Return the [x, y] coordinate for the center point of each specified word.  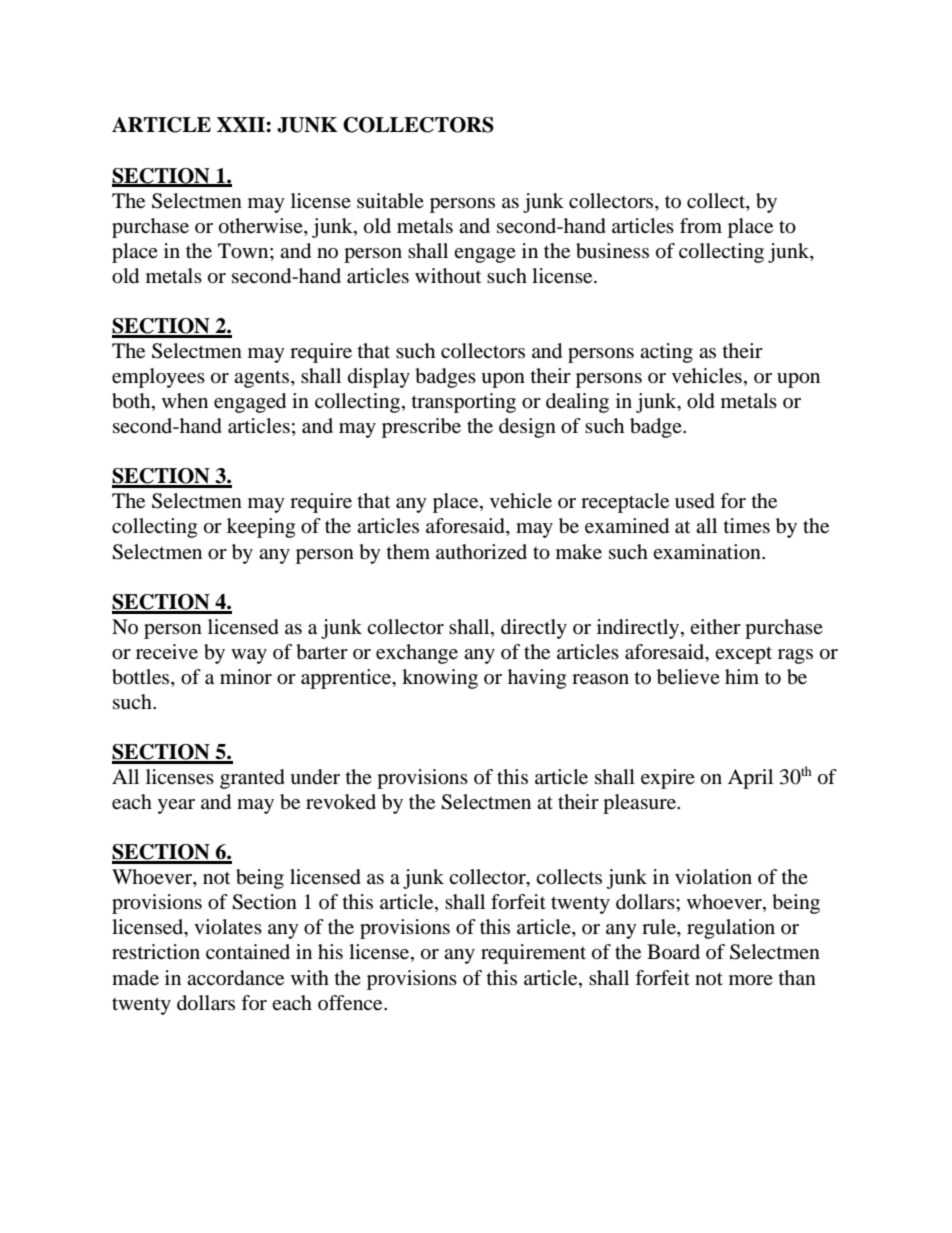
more [751, 980]
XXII [242, 124]
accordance [235, 978]
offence [351, 1003]
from [701, 226]
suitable [390, 201]
